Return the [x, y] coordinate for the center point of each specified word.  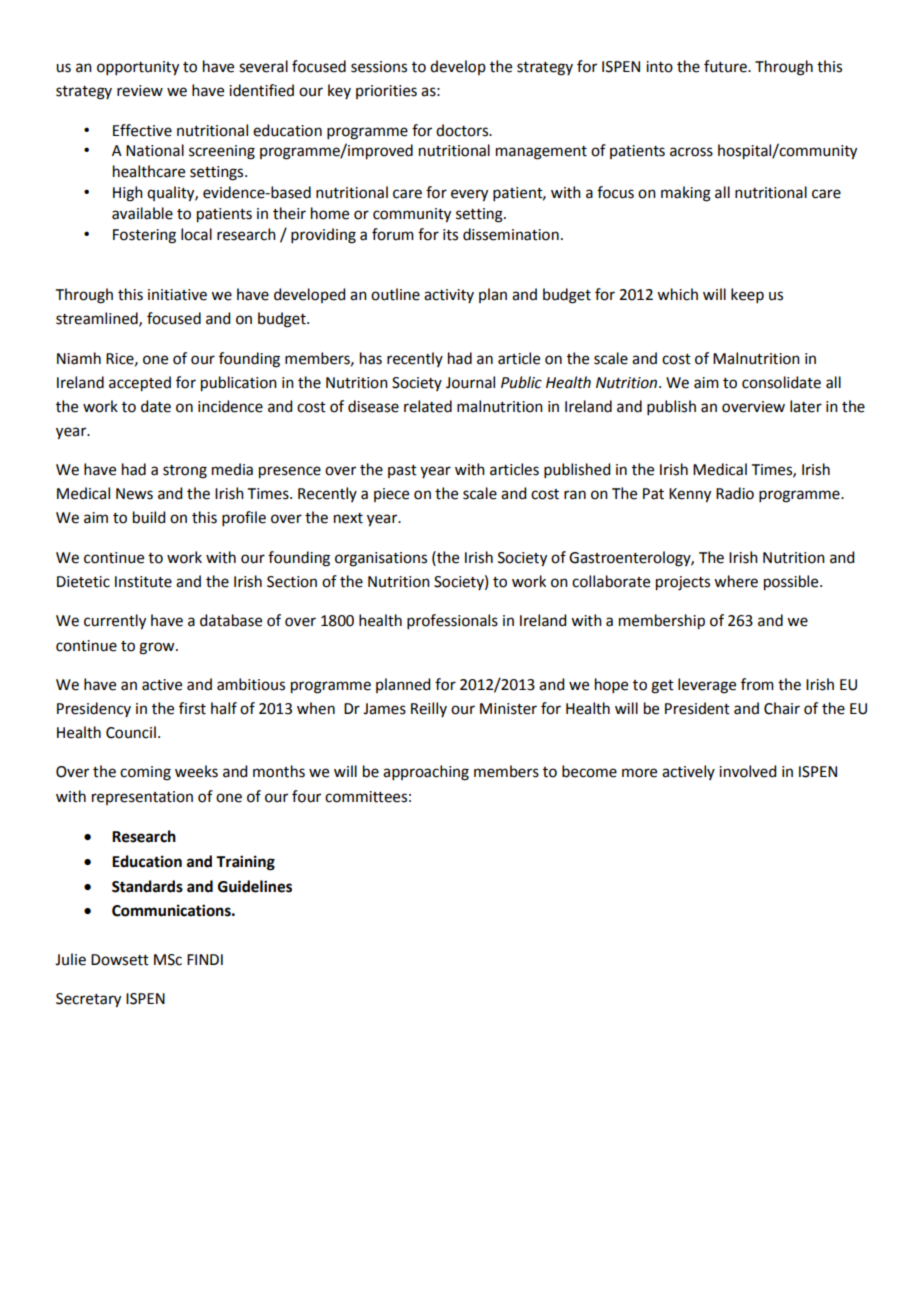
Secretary [88, 1000]
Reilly [429, 709]
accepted [140, 384]
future [726, 66]
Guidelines [255, 886]
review [140, 91]
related [428, 406]
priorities [386, 92]
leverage [707, 686]
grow [158, 648]
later [806, 406]
